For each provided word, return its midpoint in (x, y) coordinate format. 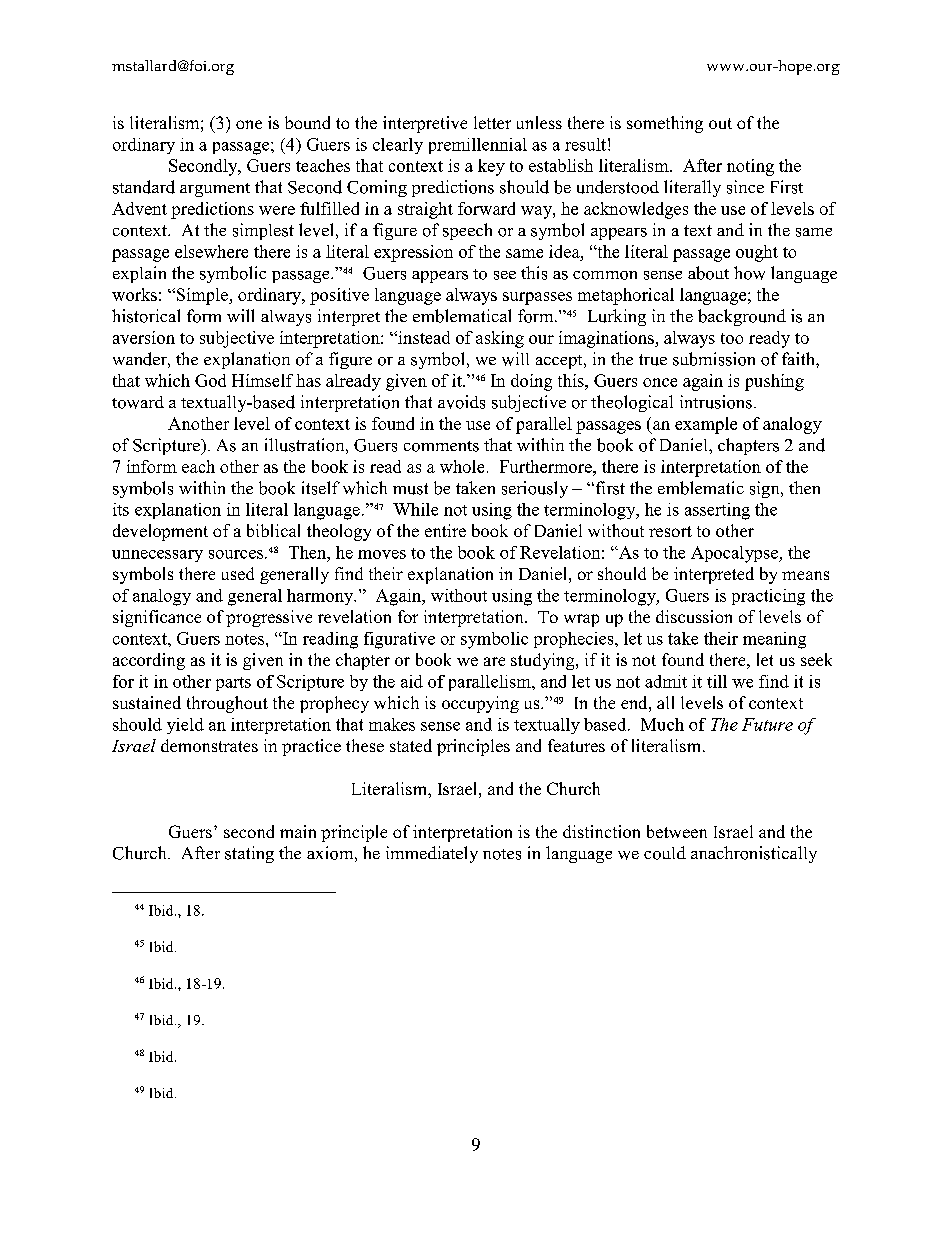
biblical (273, 530)
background (742, 317)
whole (462, 466)
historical (146, 316)
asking (500, 339)
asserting (717, 511)
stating (249, 854)
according (149, 661)
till (717, 681)
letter (492, 122)
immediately (432, 854)
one (249, 124)
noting (750, 167)
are (494, 661)
